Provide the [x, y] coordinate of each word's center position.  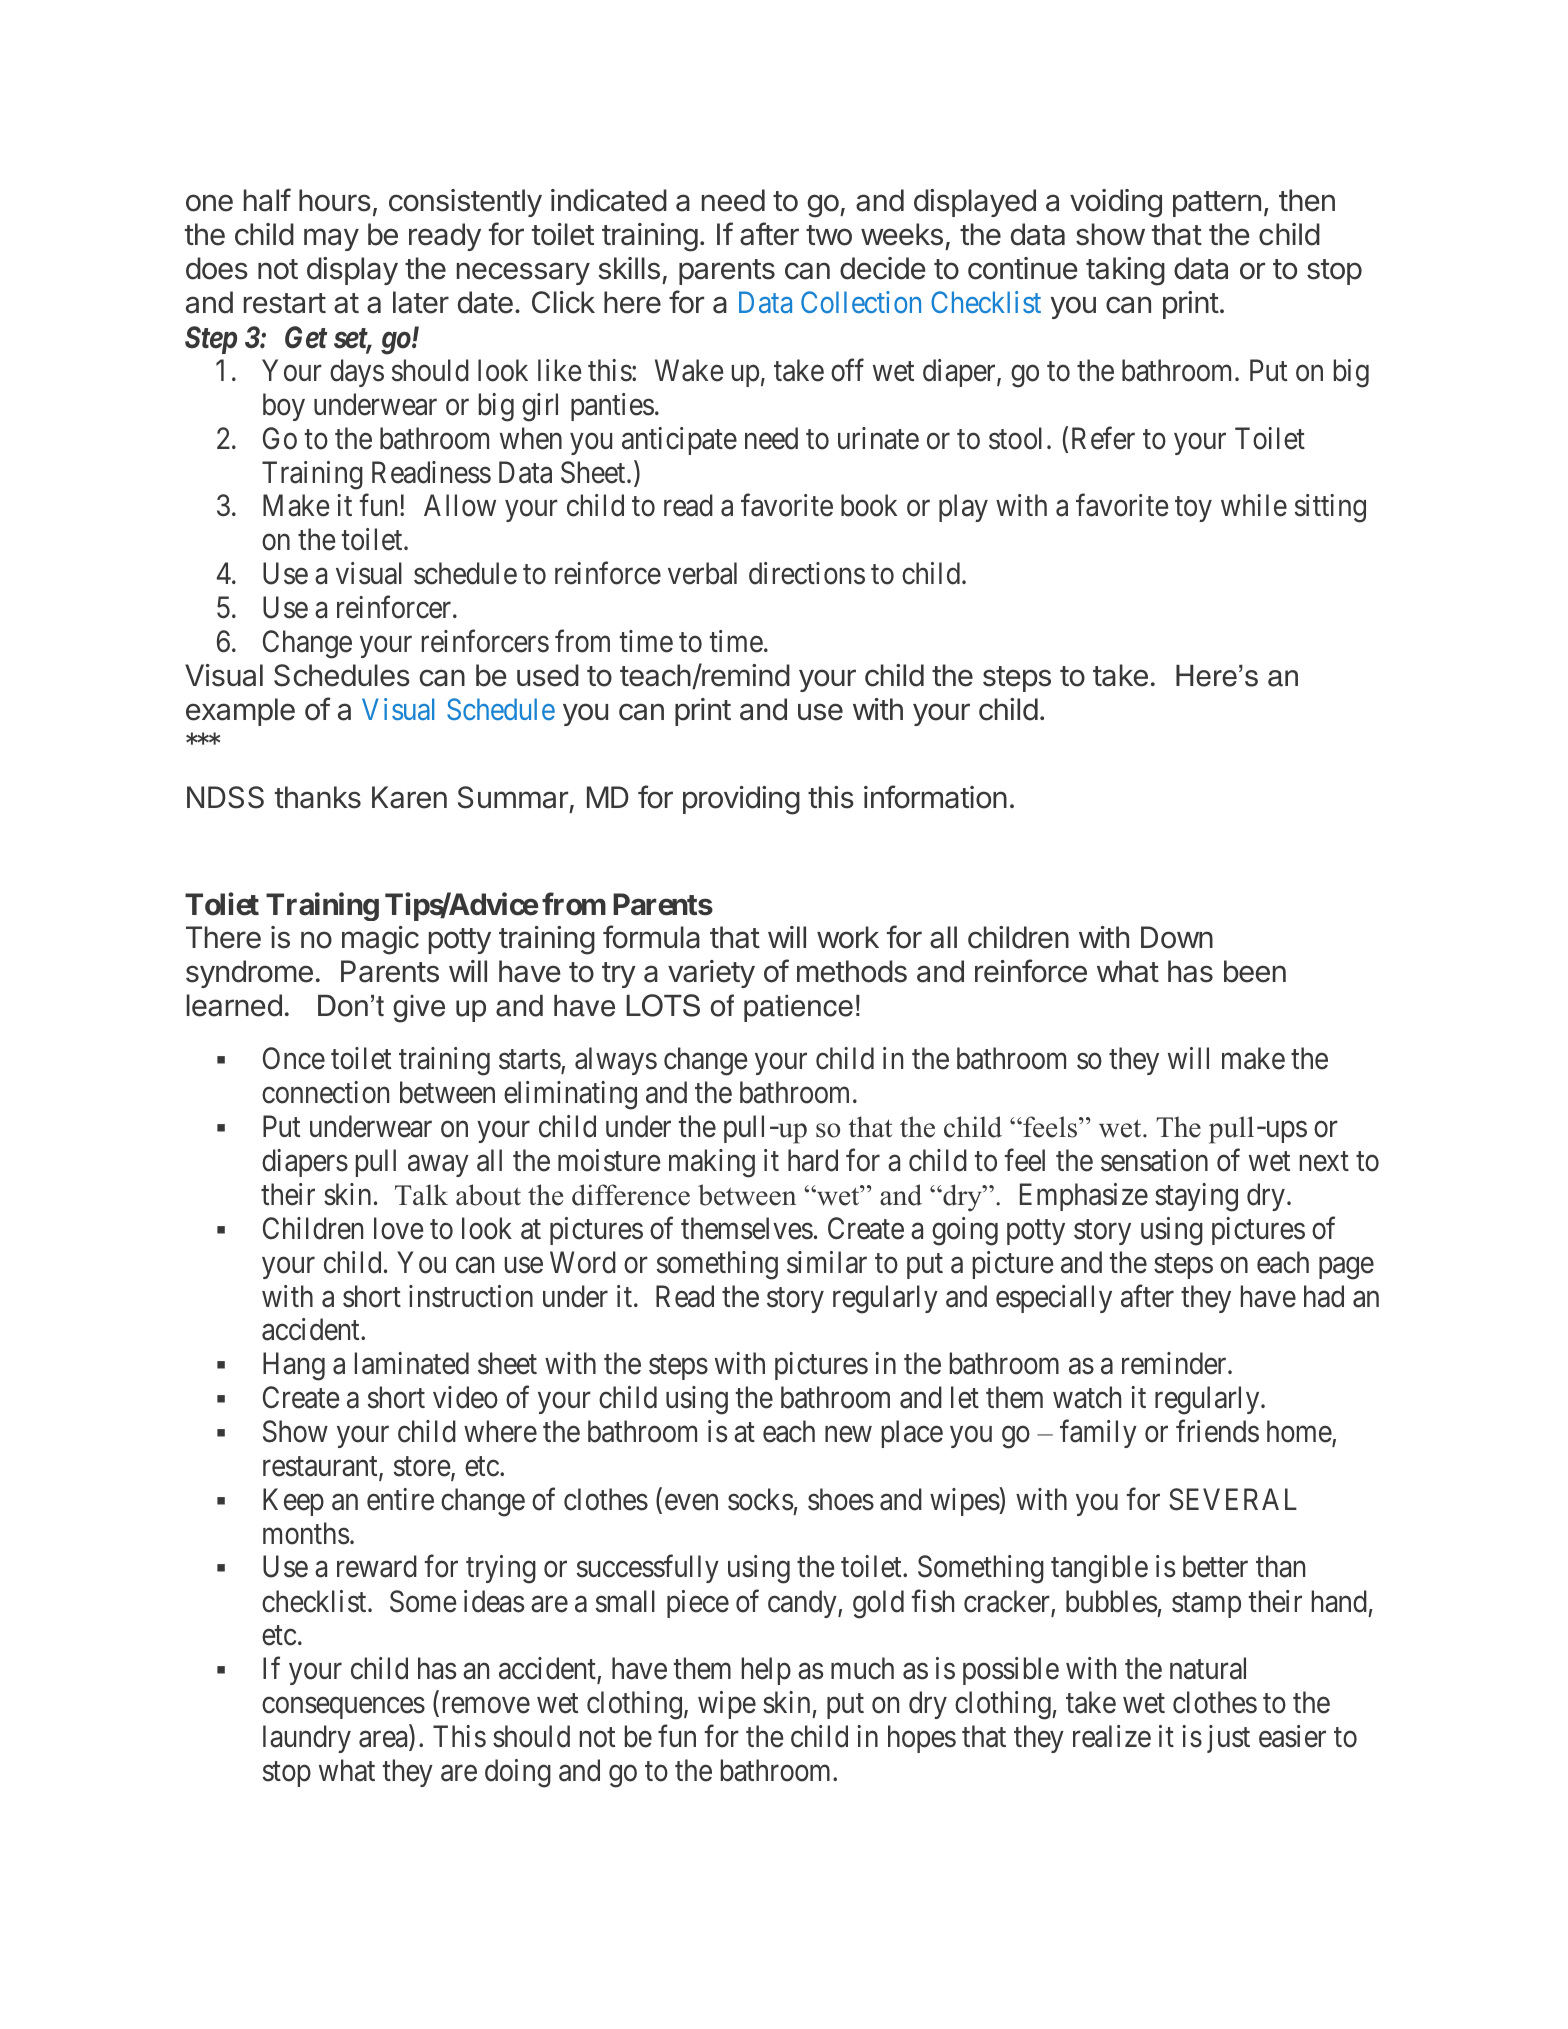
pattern [1217, 204]
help [766, 1671]
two [829, 235]
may [331, 239]
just [1228, 1739]
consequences [343, 1708]
